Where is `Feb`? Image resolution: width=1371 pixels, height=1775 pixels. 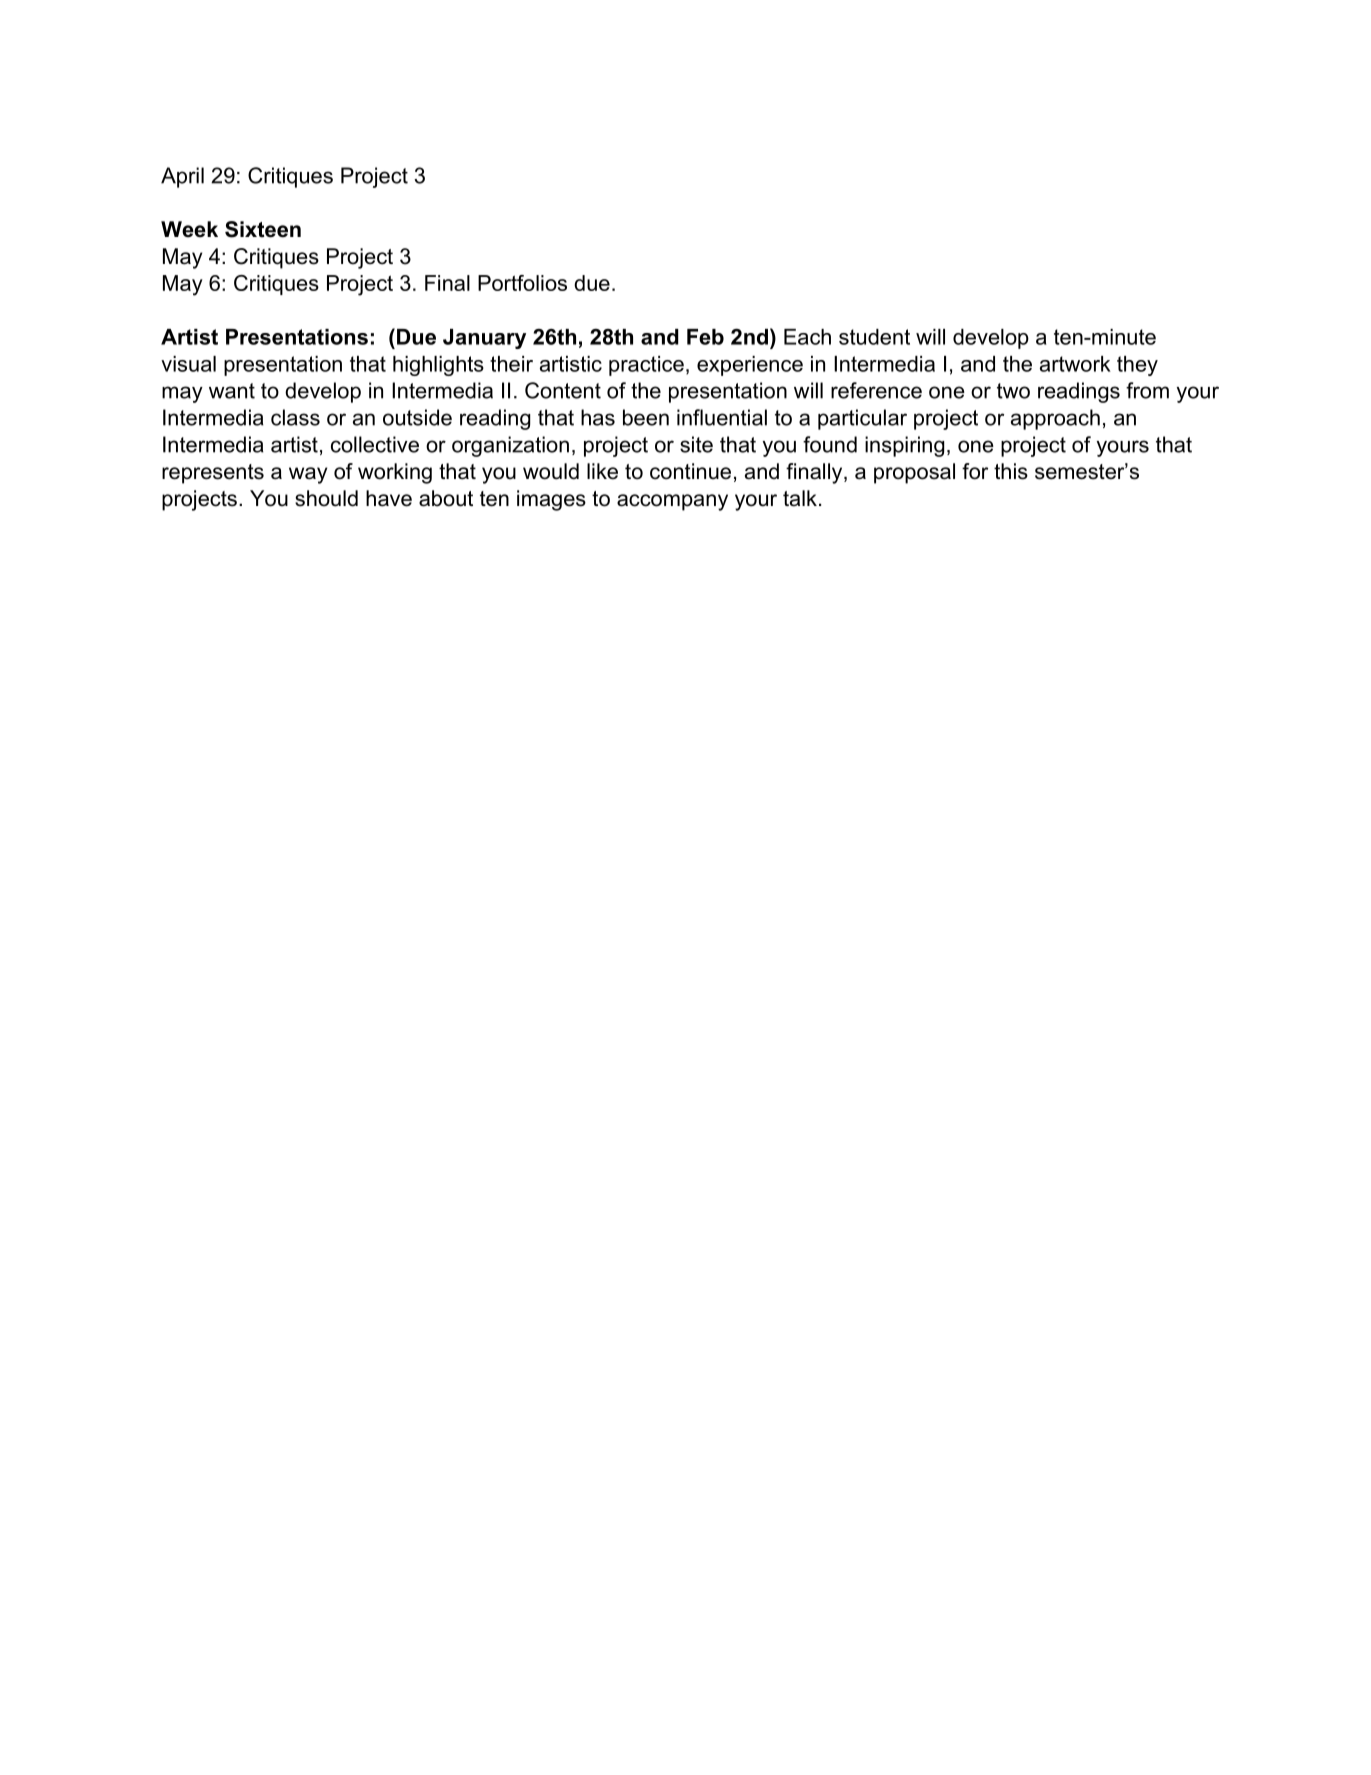
Feb is located at coordinates (705, 337).
